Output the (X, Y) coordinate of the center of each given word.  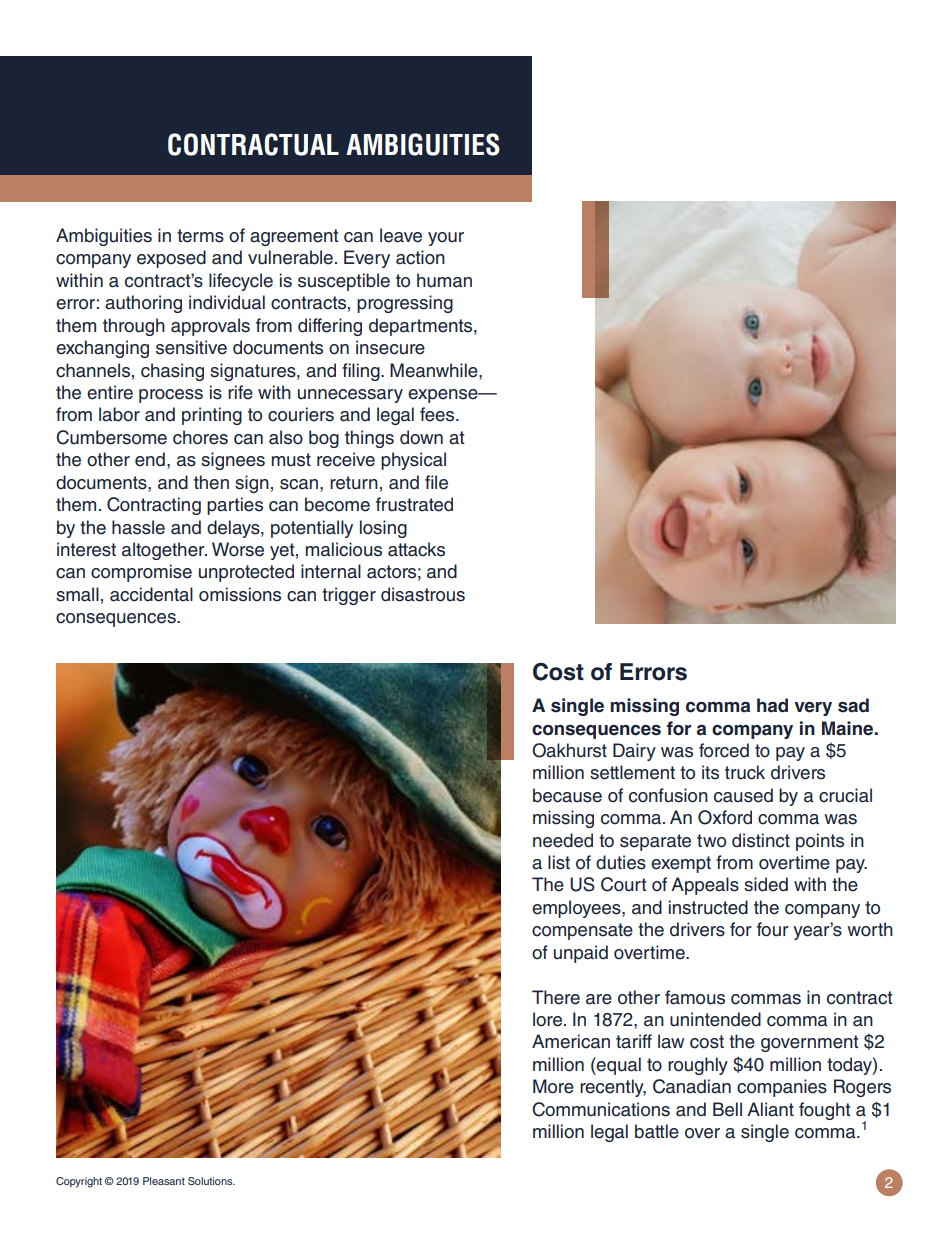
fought (825, 1111)
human (444, 280)
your (446, 239)
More (553, 1086)
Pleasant (164, 1181)
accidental (151, 594)
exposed (171, 259)
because (567, 795)
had (772, 705)
